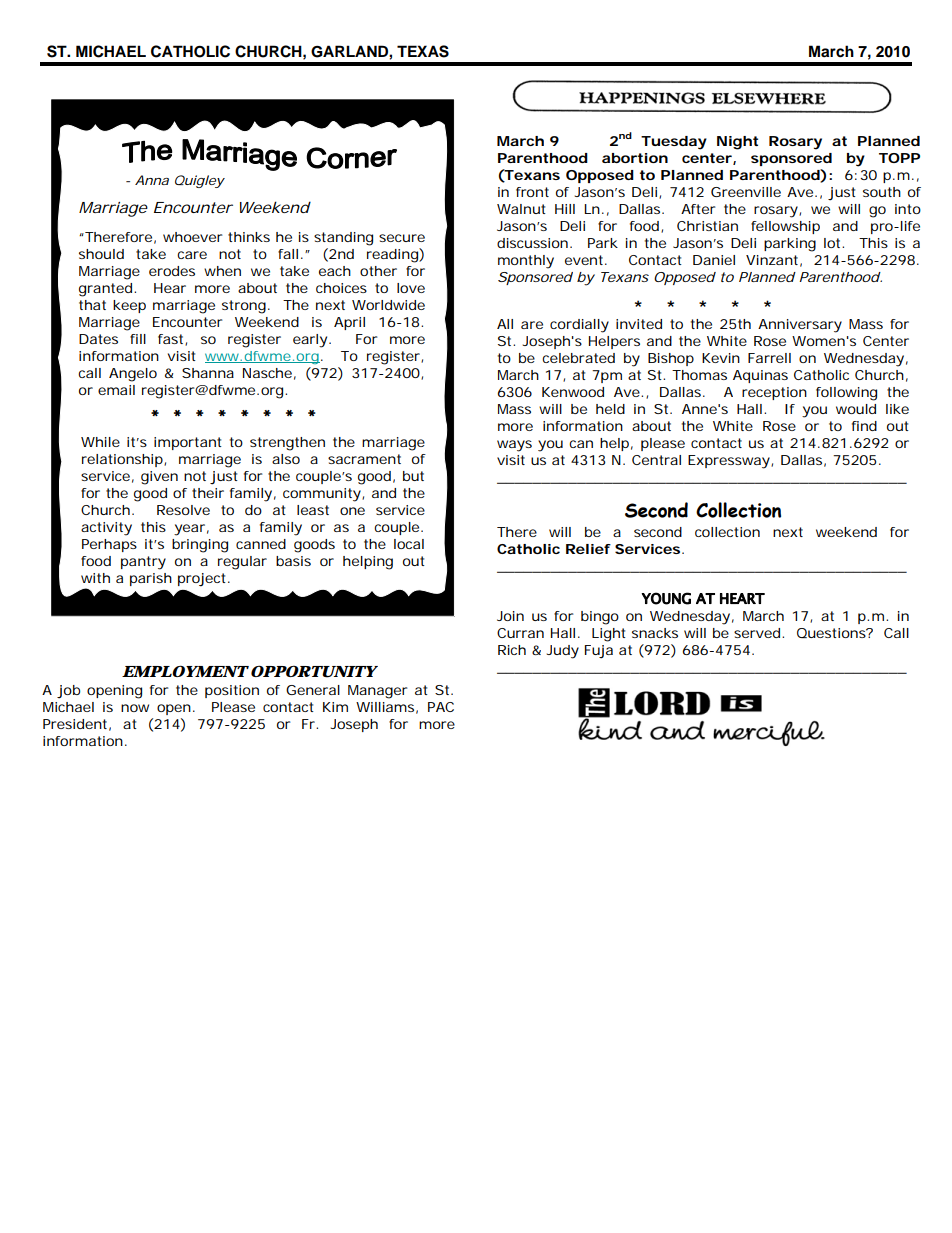  What do you see at coordinates (135, 708) in the page?
I see `now` at bounding box center [135, 708].
